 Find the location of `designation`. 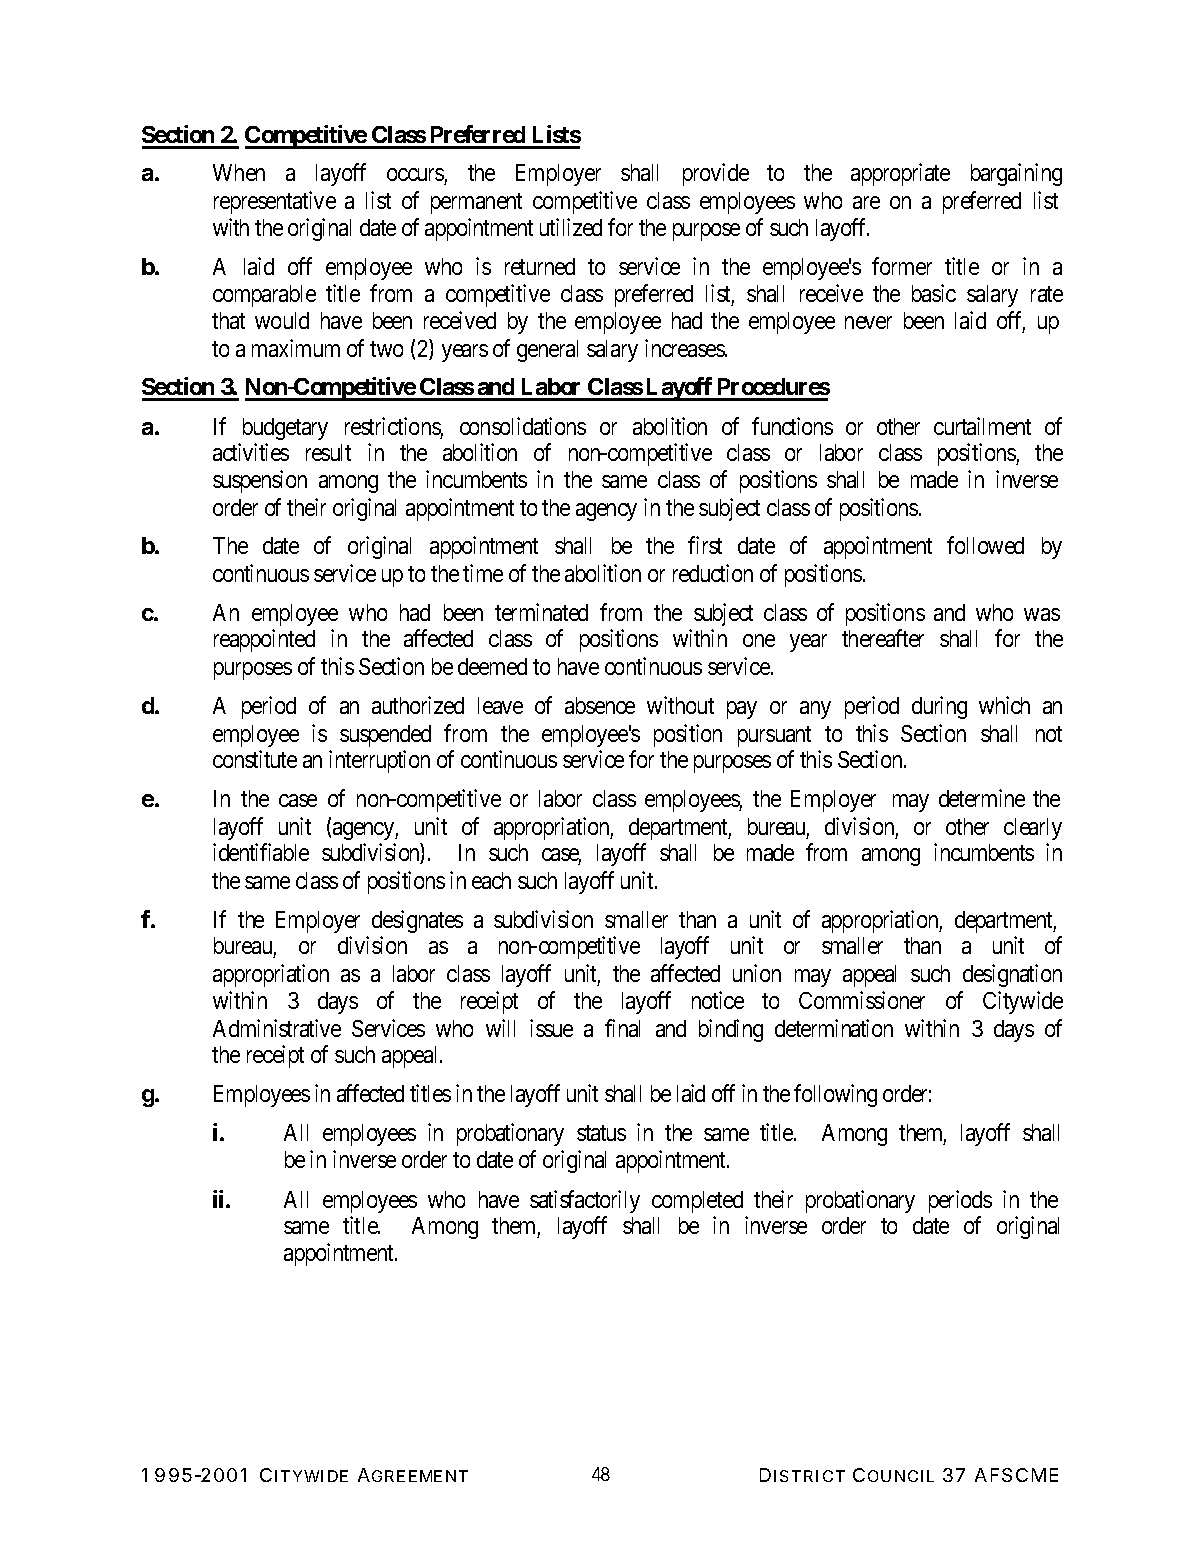

designation is located at coordinates (1012, 975).
